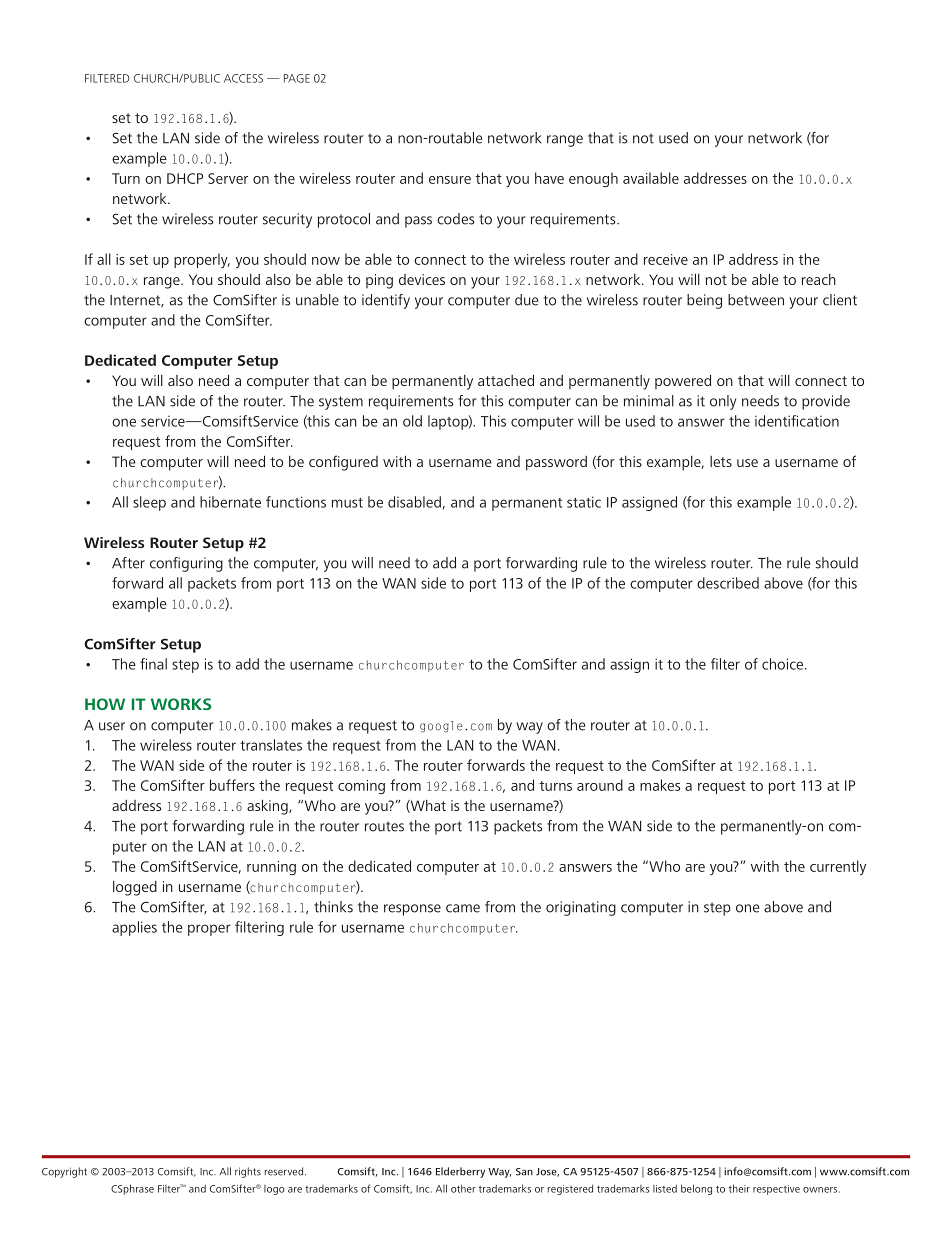 Image resolution: width=952 pixels, height=1233 pixels. Describe the element at coordinates (347, 503) in the screenshot. I see `must` at that location.
